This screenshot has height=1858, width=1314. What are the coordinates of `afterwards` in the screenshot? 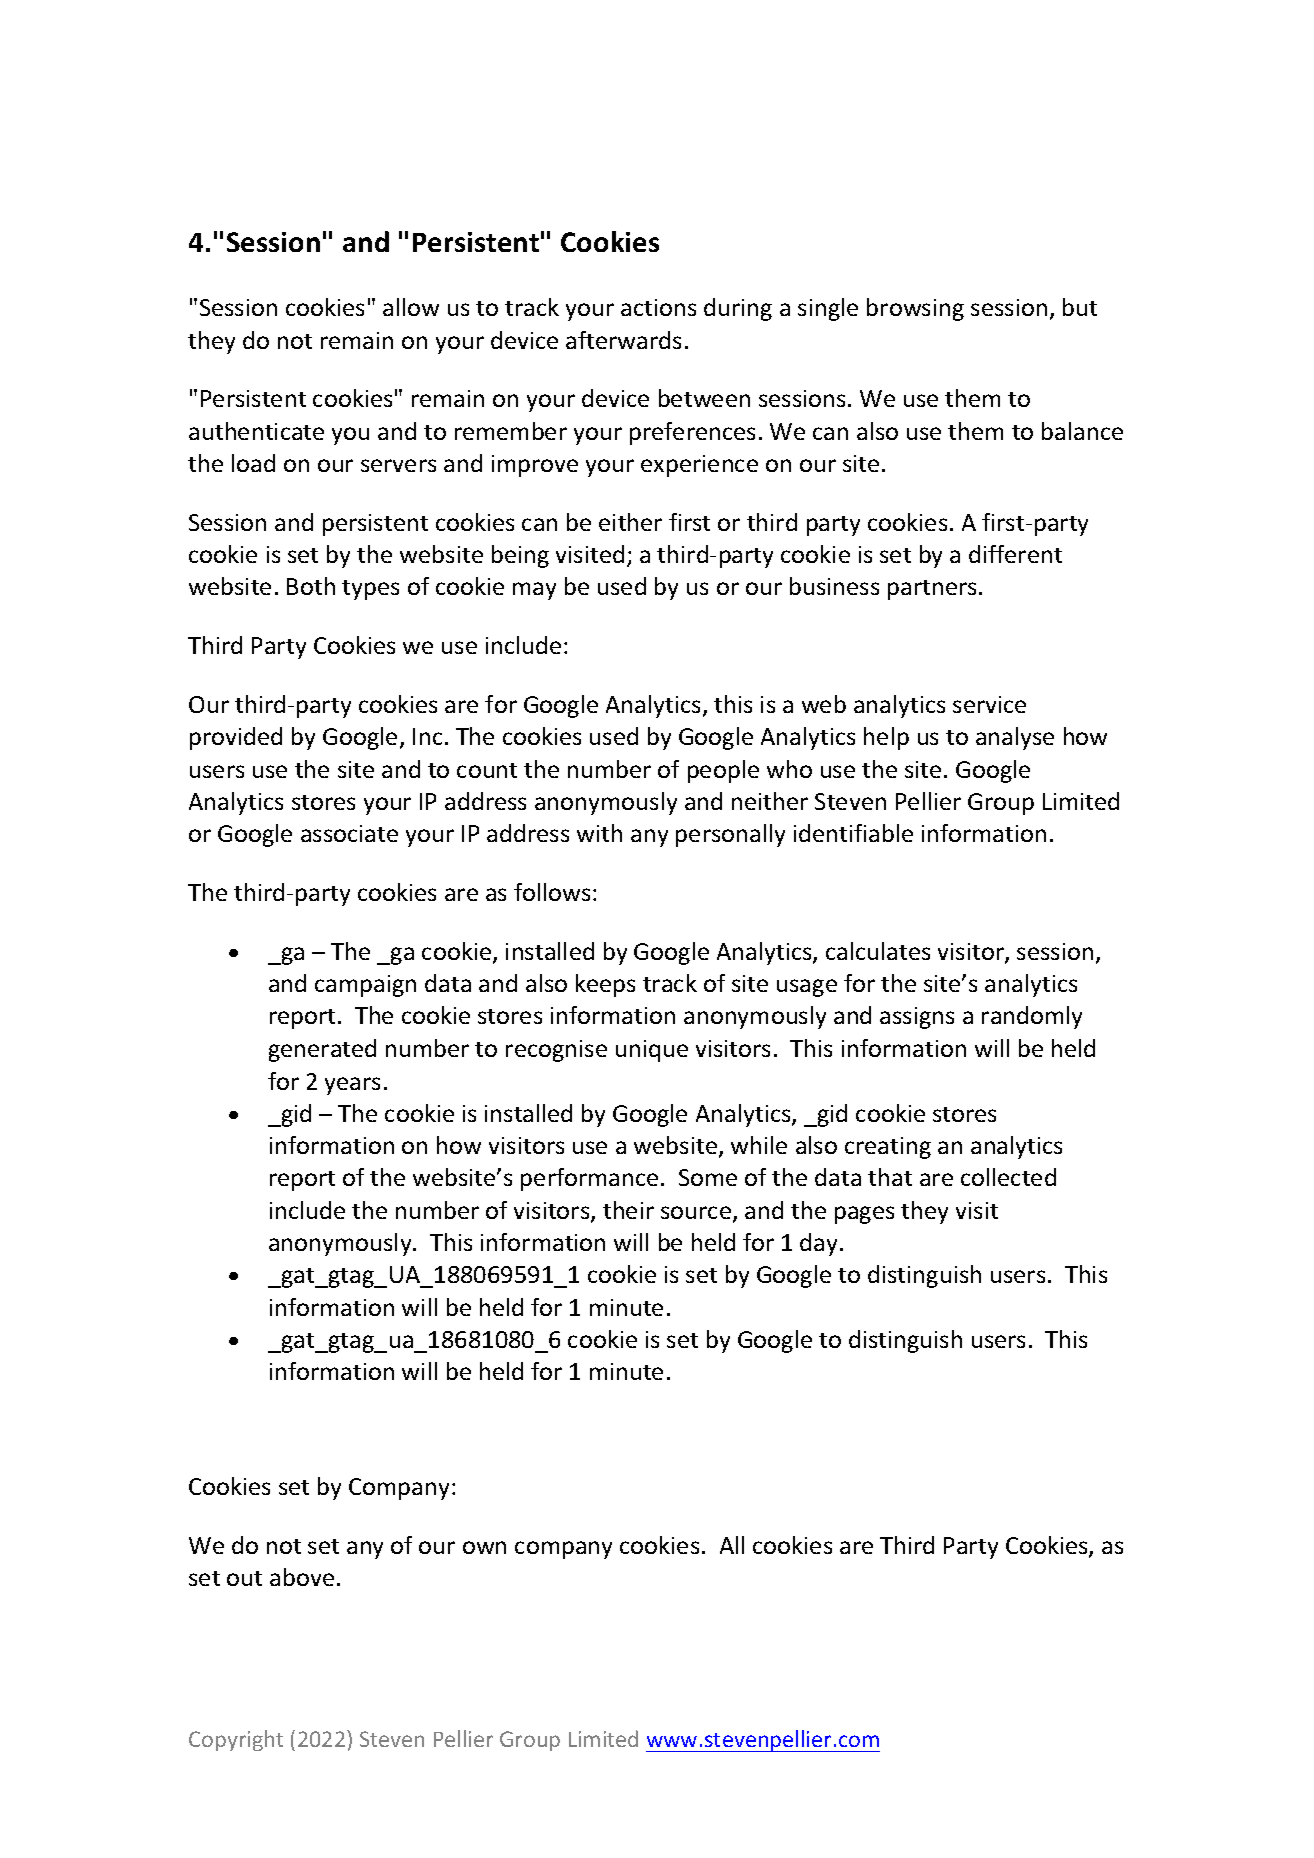 It's located at (623, 340).
